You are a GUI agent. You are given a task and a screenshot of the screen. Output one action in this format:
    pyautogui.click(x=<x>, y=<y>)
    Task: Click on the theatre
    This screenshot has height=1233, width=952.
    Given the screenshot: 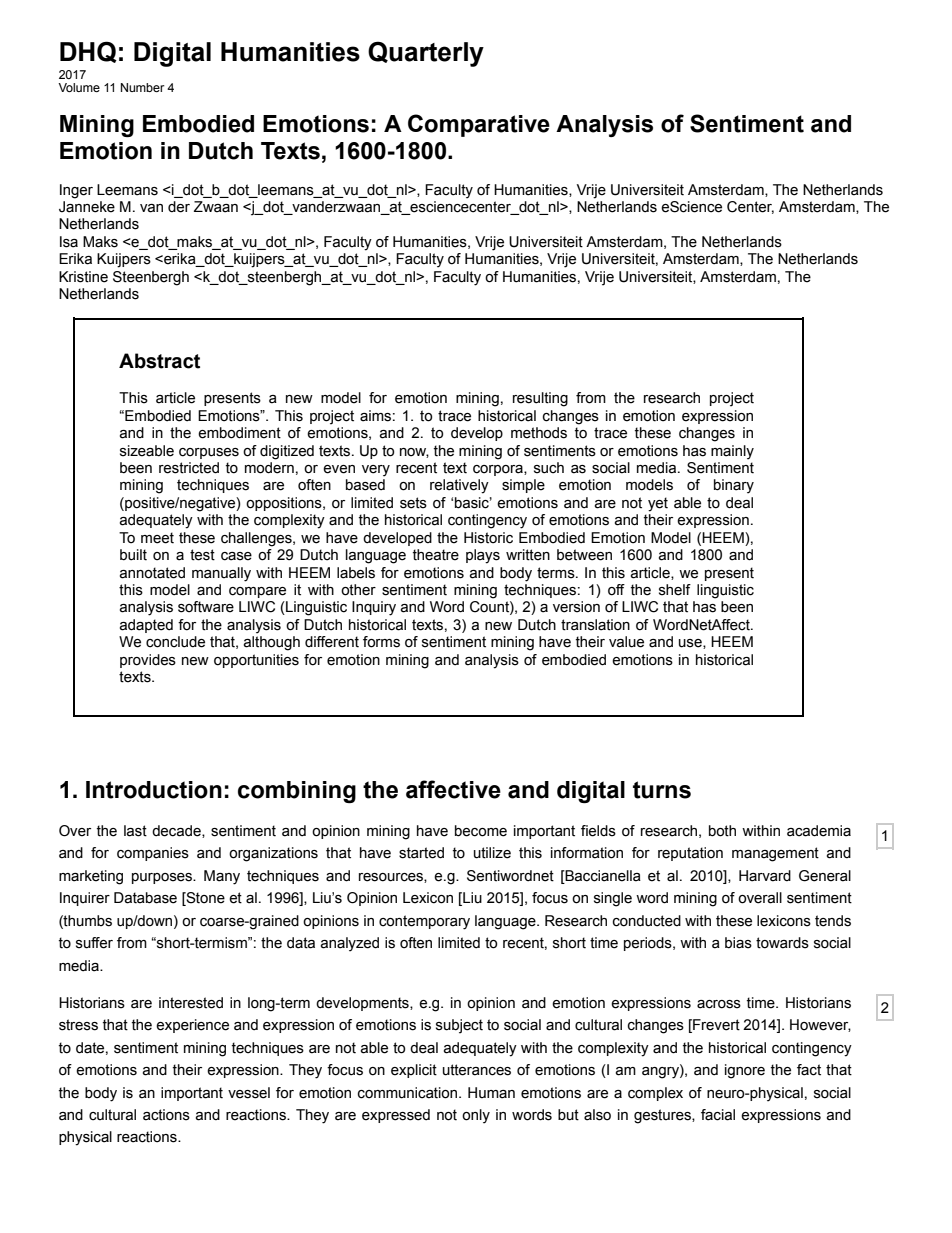 What is the action you would take?
    pyautogui.click(x=436, y=555)
